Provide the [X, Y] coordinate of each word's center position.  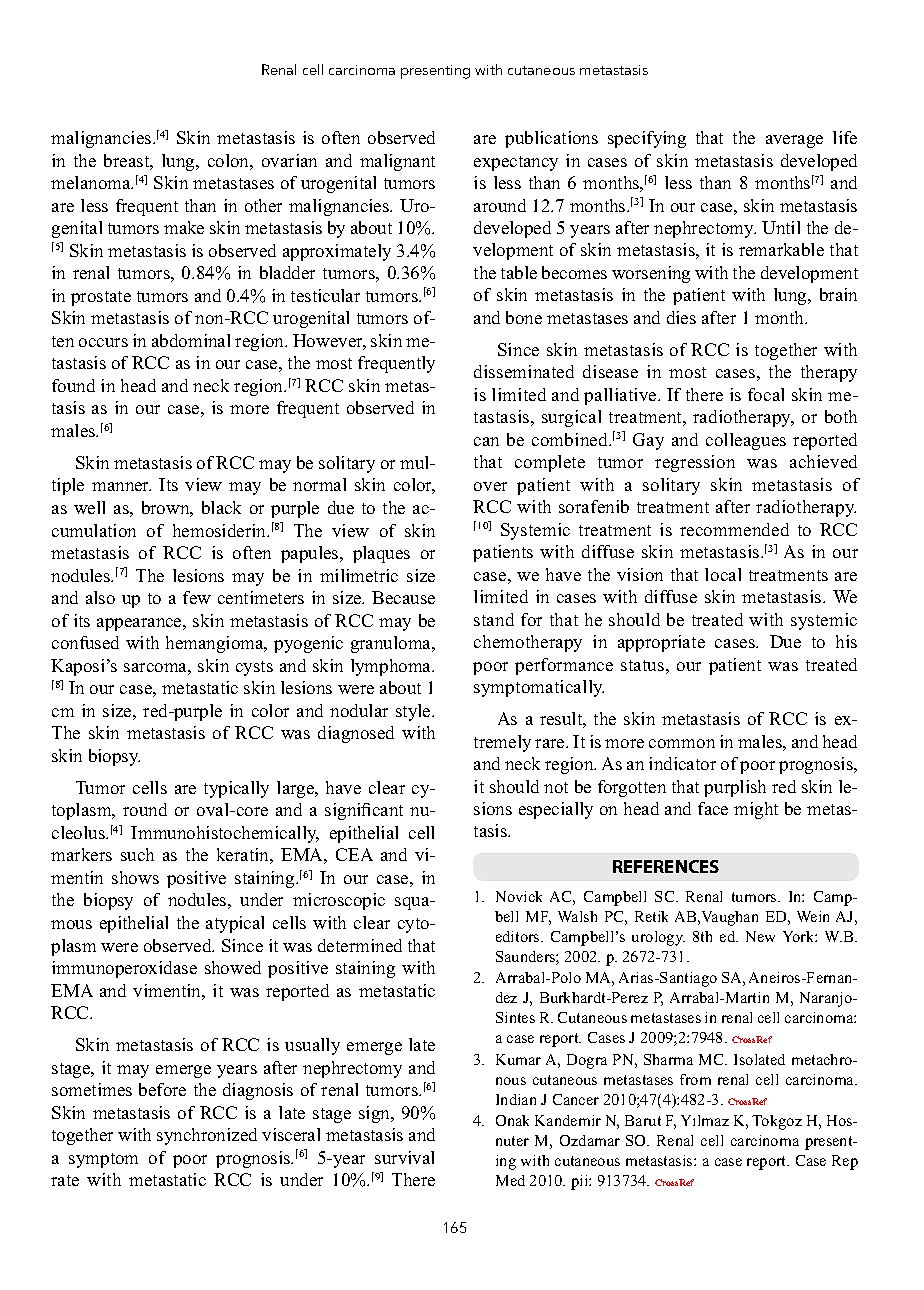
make [184, 227]
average [794, 141]
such [137, 854]
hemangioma [216, 644]
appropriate [661, 643]
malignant [397, 162]
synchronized [207, 1136]
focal [766, 394]
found [73, 385]
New [760, 936]
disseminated [524, 371]
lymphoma [392, 667]
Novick [519, 896]
